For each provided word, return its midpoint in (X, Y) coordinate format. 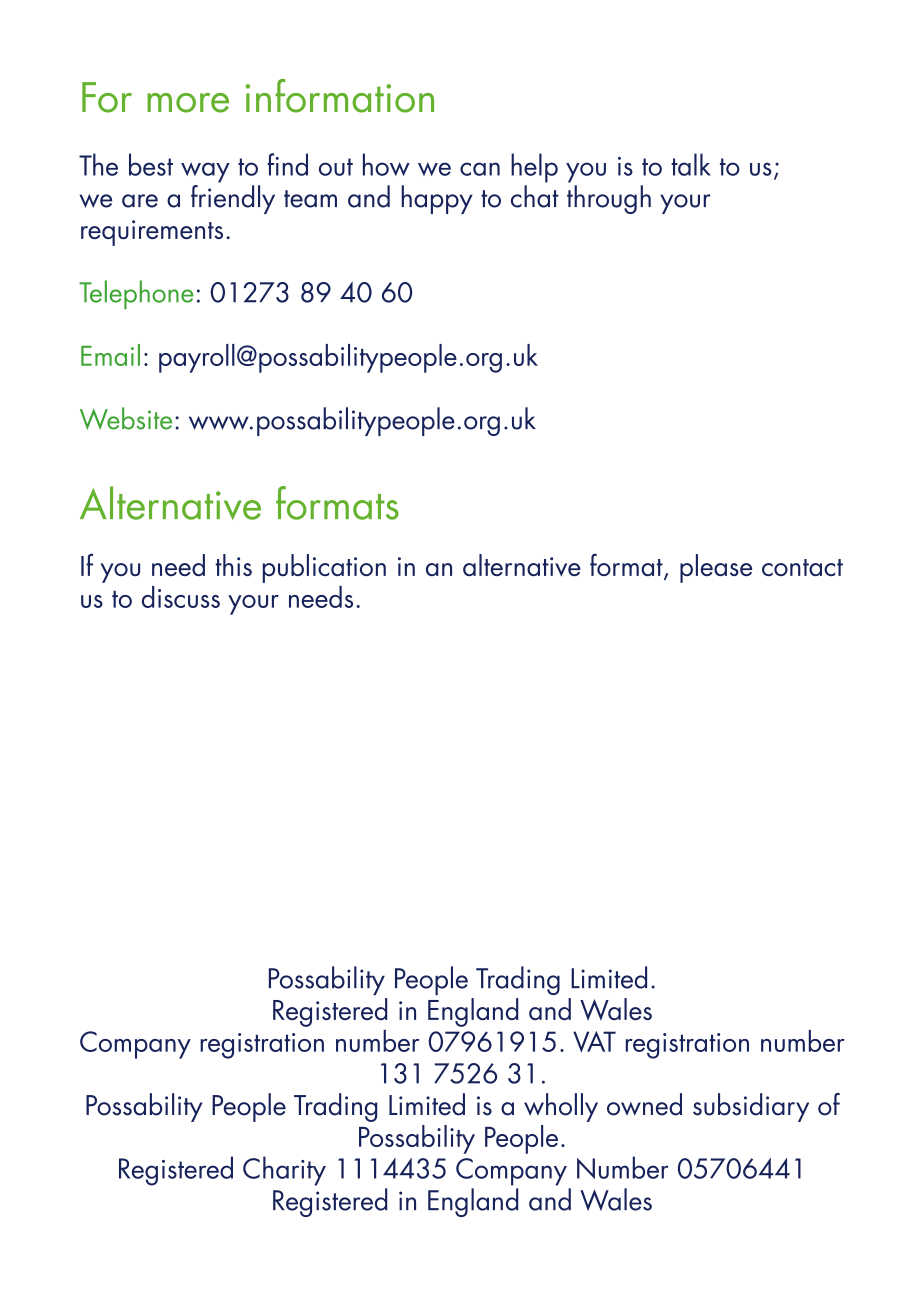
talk (691, 164)
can (480, 169)
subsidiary (751, 1107)
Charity (284, 1171)
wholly (561, 1107)
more (188, 103)
